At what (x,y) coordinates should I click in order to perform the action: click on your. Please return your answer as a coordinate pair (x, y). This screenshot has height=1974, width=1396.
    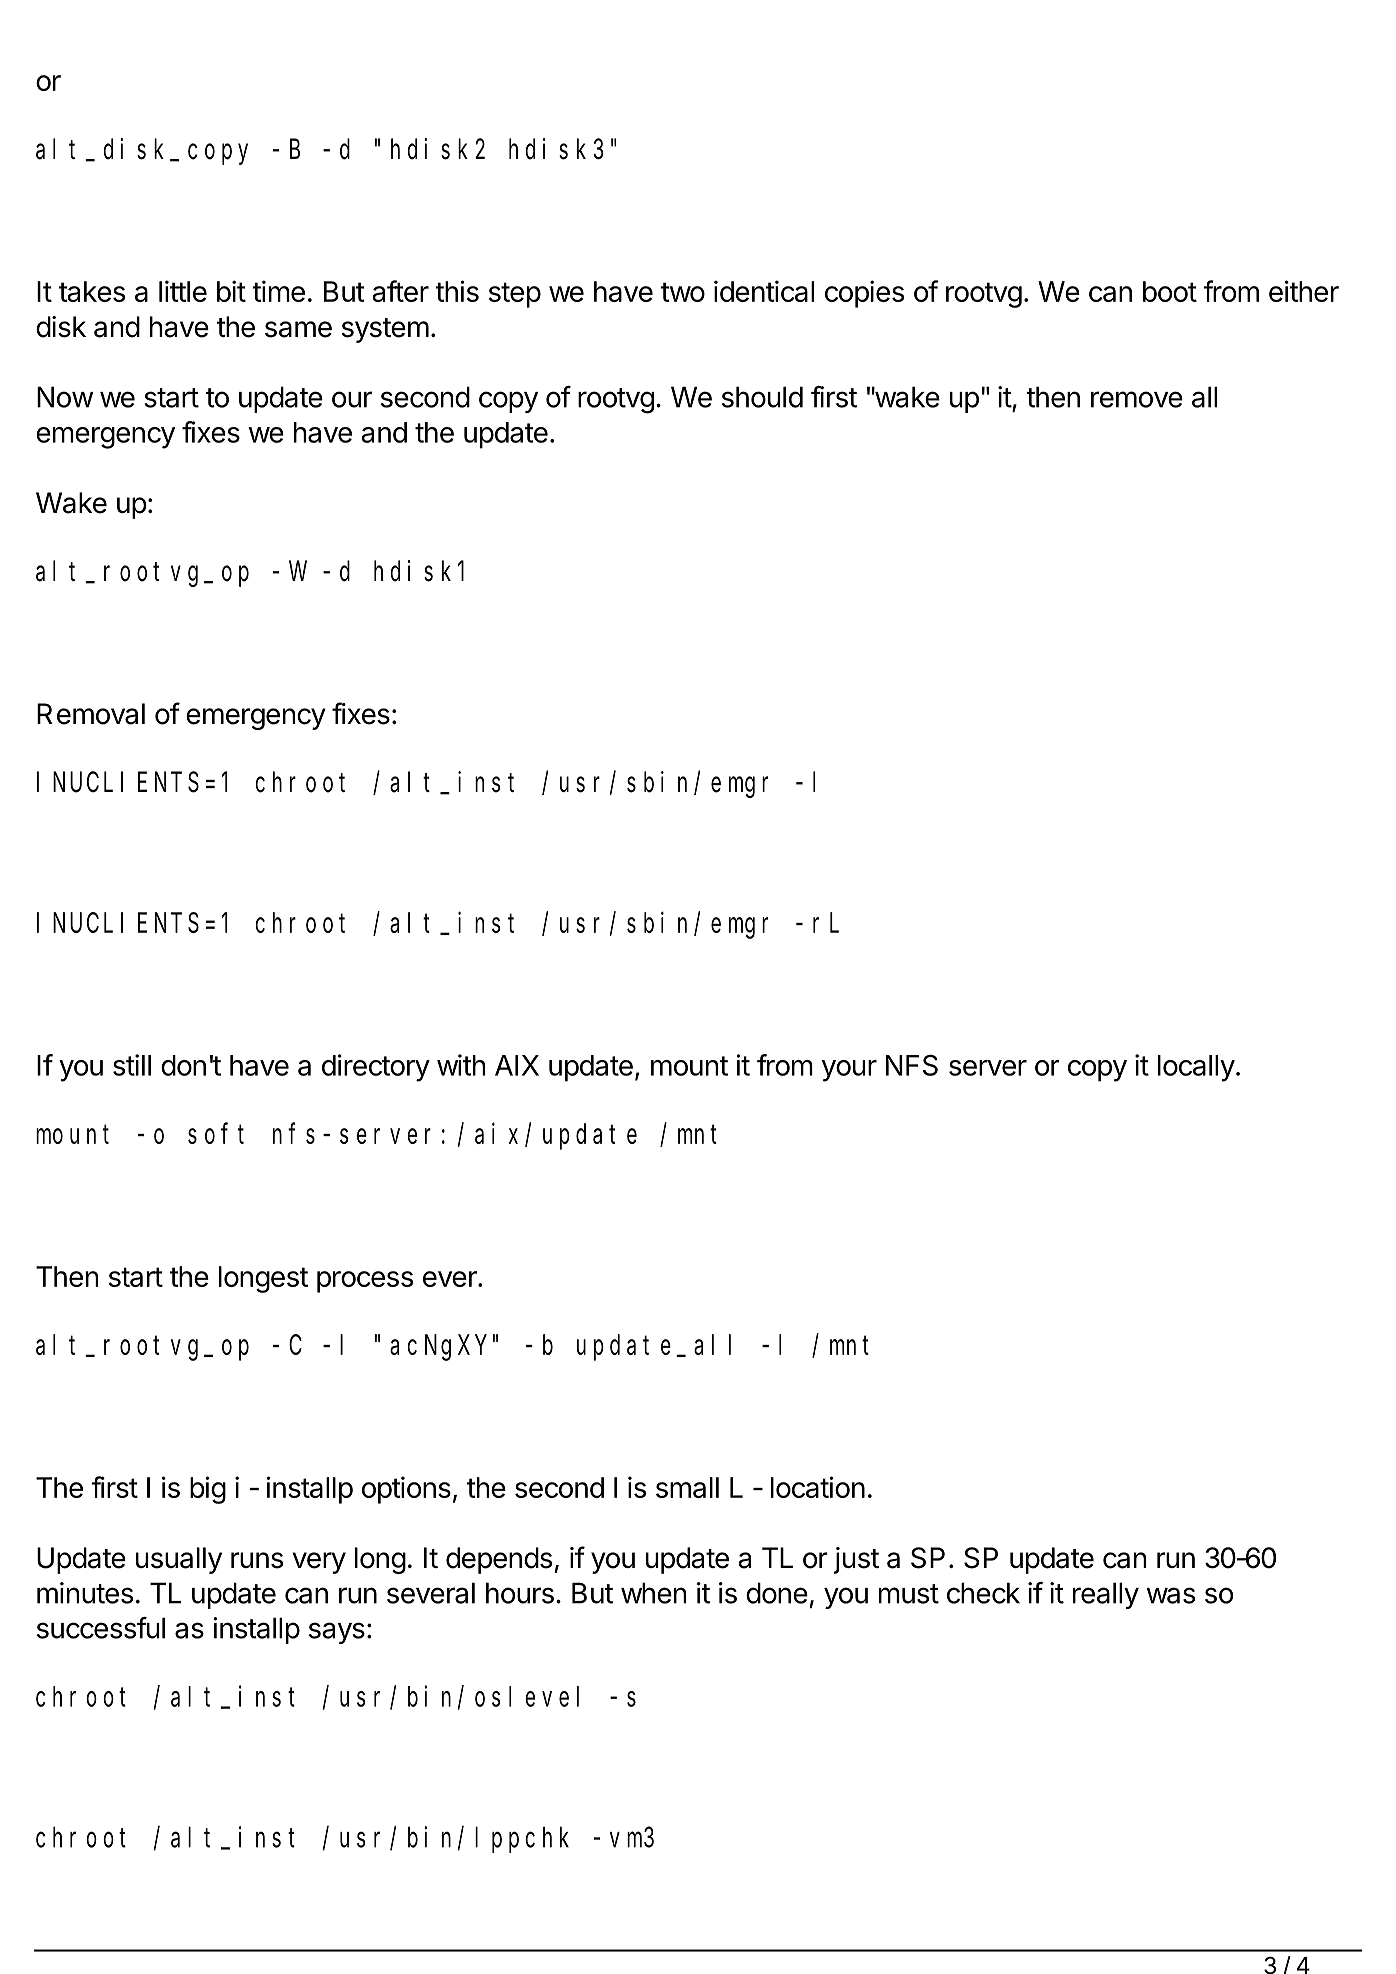
    Looking at the image, I should click on (849, 1071).
